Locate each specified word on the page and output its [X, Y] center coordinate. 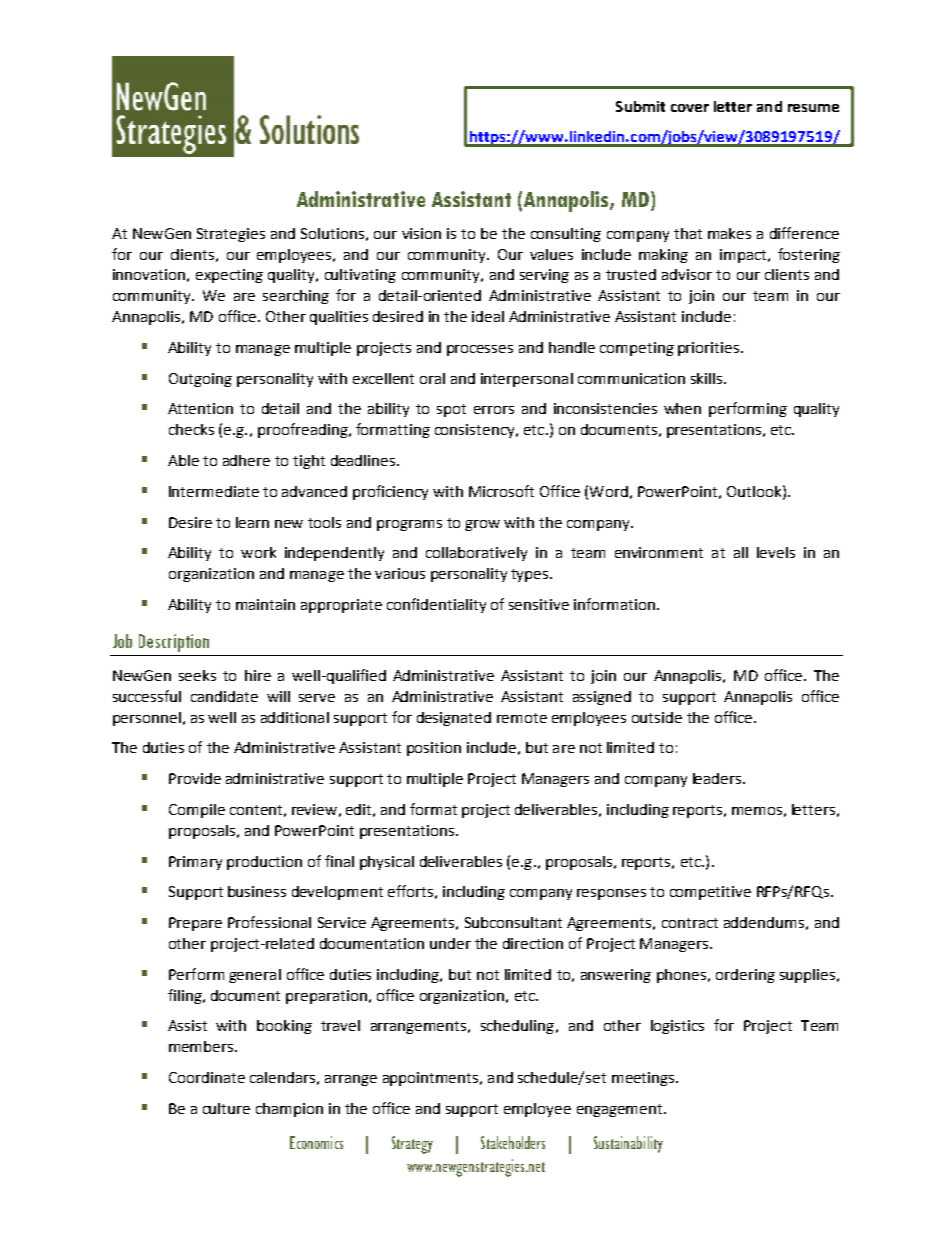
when [682, 408]
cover [690, 108]
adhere [246, 460]
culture [226, 1108]
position [434, 749]
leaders [718, 778]
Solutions [332, 233]
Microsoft [501, 491]
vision [421, 233]
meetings [644, 1079]
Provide [195, 778]
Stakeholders [513, 1142]
